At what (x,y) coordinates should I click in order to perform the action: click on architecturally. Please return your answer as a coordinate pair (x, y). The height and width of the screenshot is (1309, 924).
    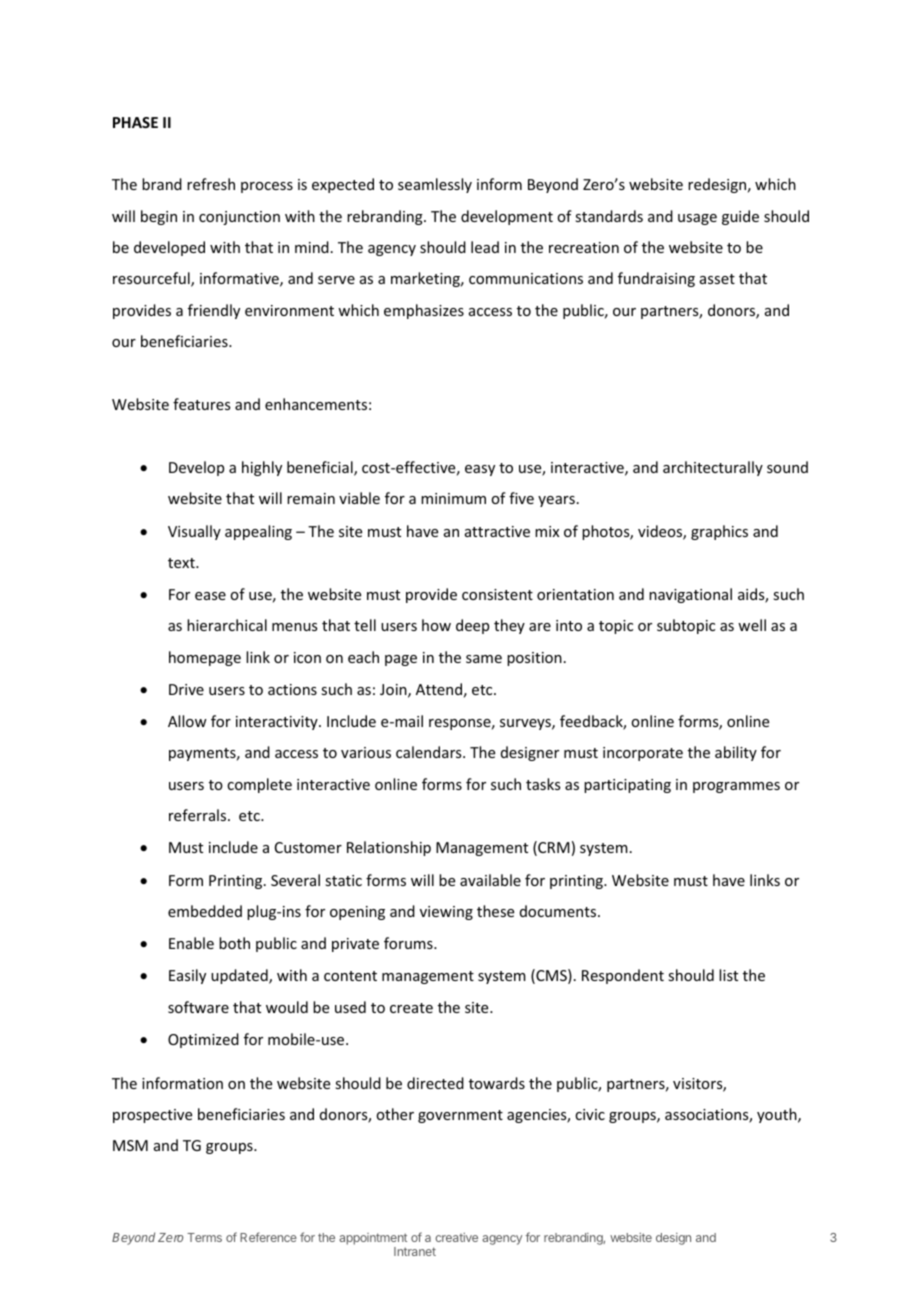
    Looking at the image, I should click on (713, 468).
